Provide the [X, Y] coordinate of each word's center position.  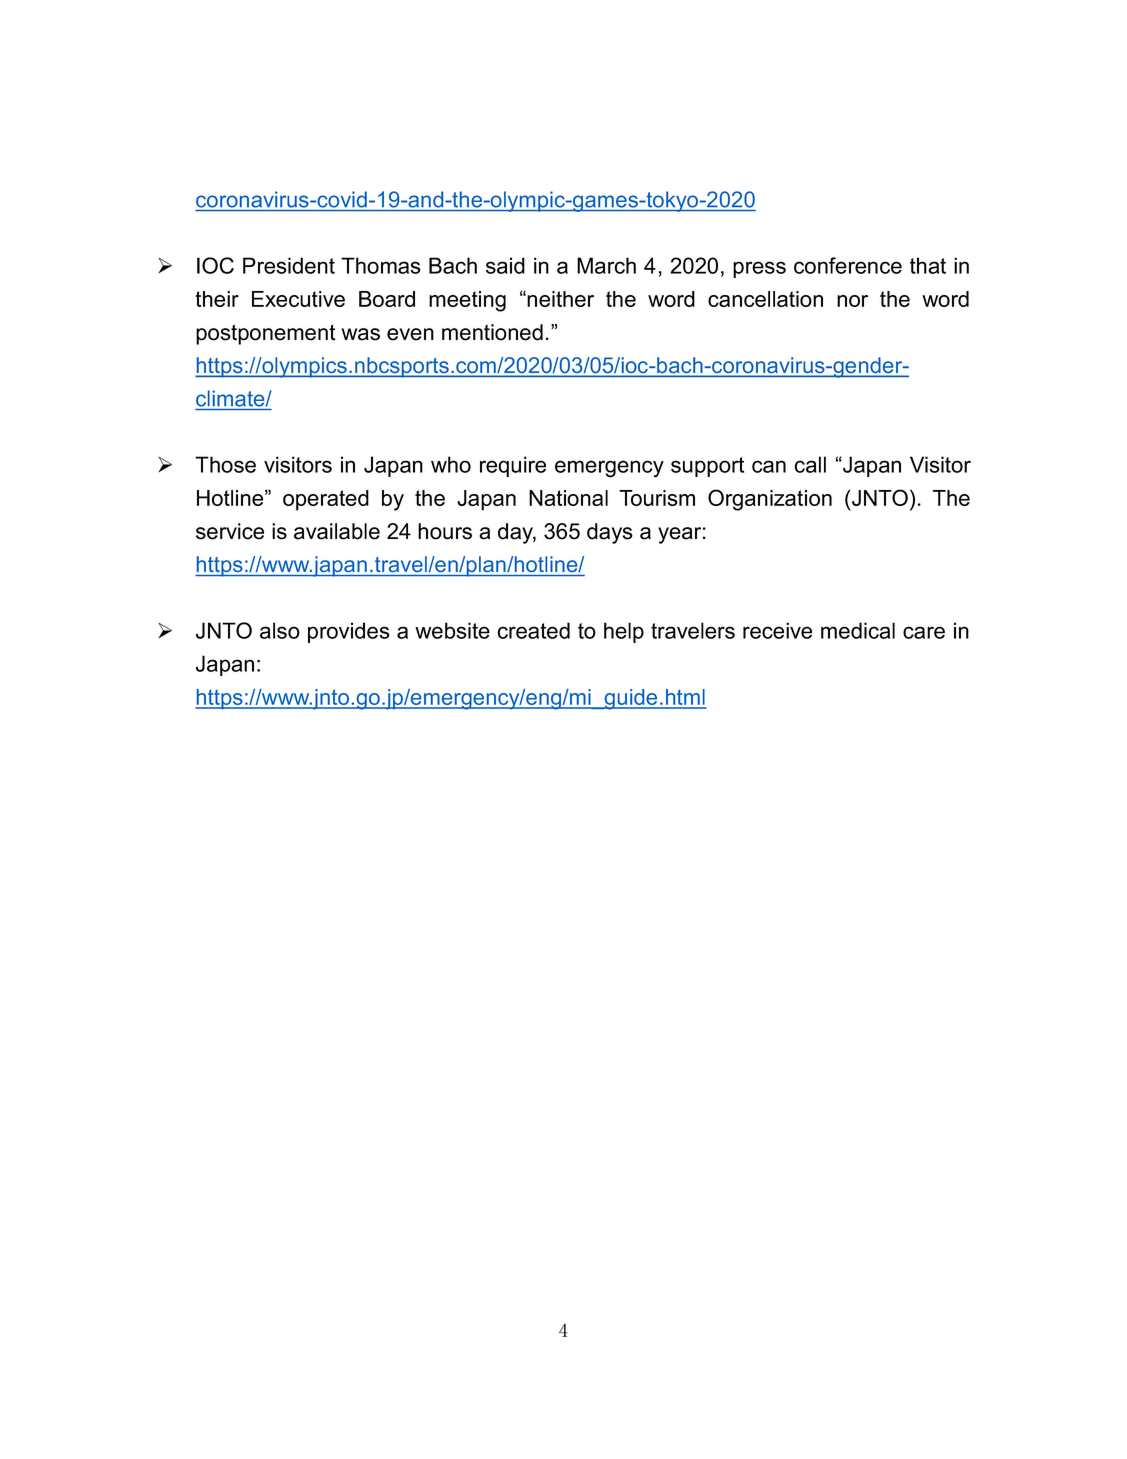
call [810, 464]
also [280, 630]
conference [848, 265]
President [289, 265]
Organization [770, 500]
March [606, 265]
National [568, 498]
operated [326, 500]
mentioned [492, 332]
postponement [266, 334]
